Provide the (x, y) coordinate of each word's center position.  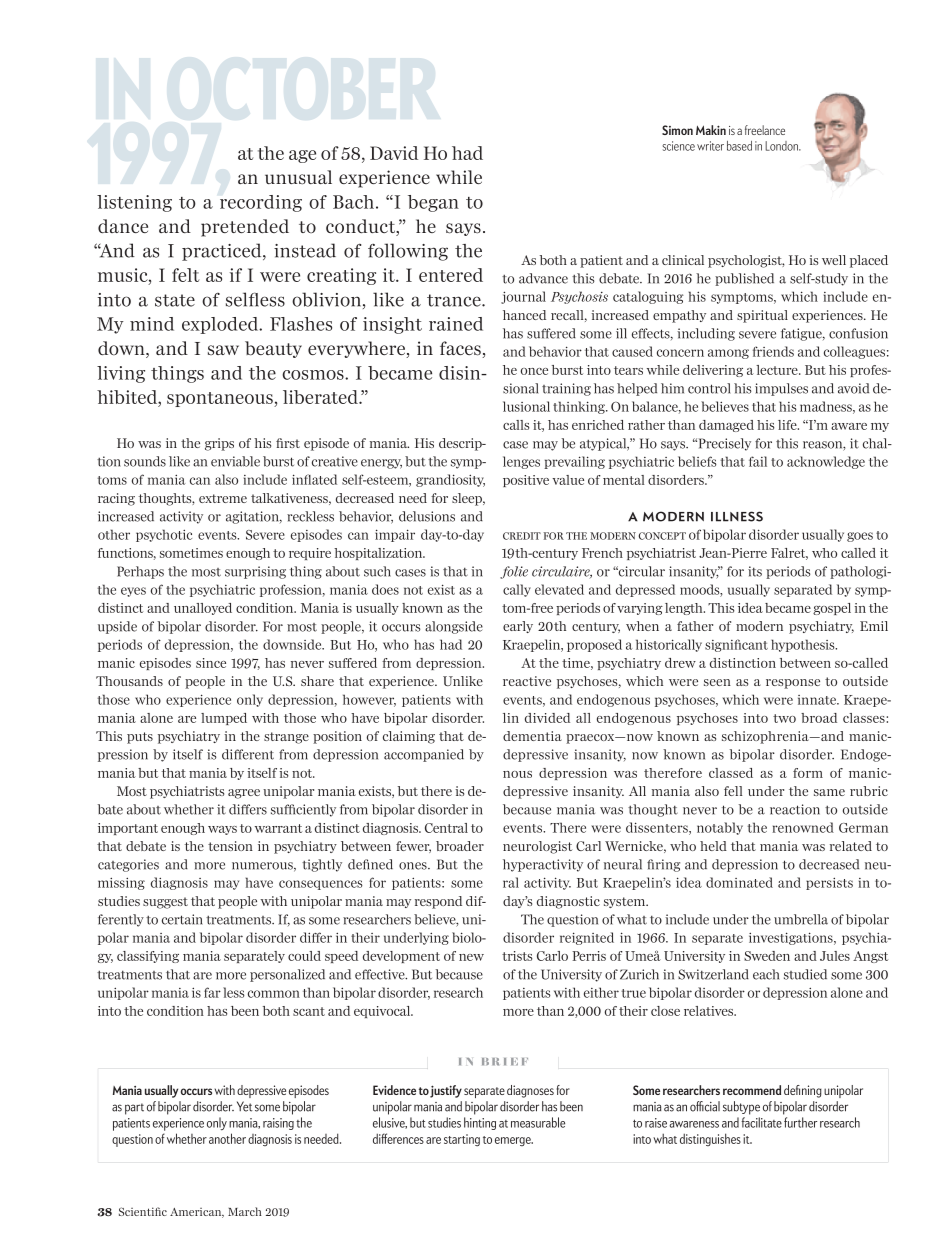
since (211, 663)
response (793, 684)
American (197, 1213)
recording (261, 203)
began (433, 203)
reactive (527, 681)
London (783, 146)
